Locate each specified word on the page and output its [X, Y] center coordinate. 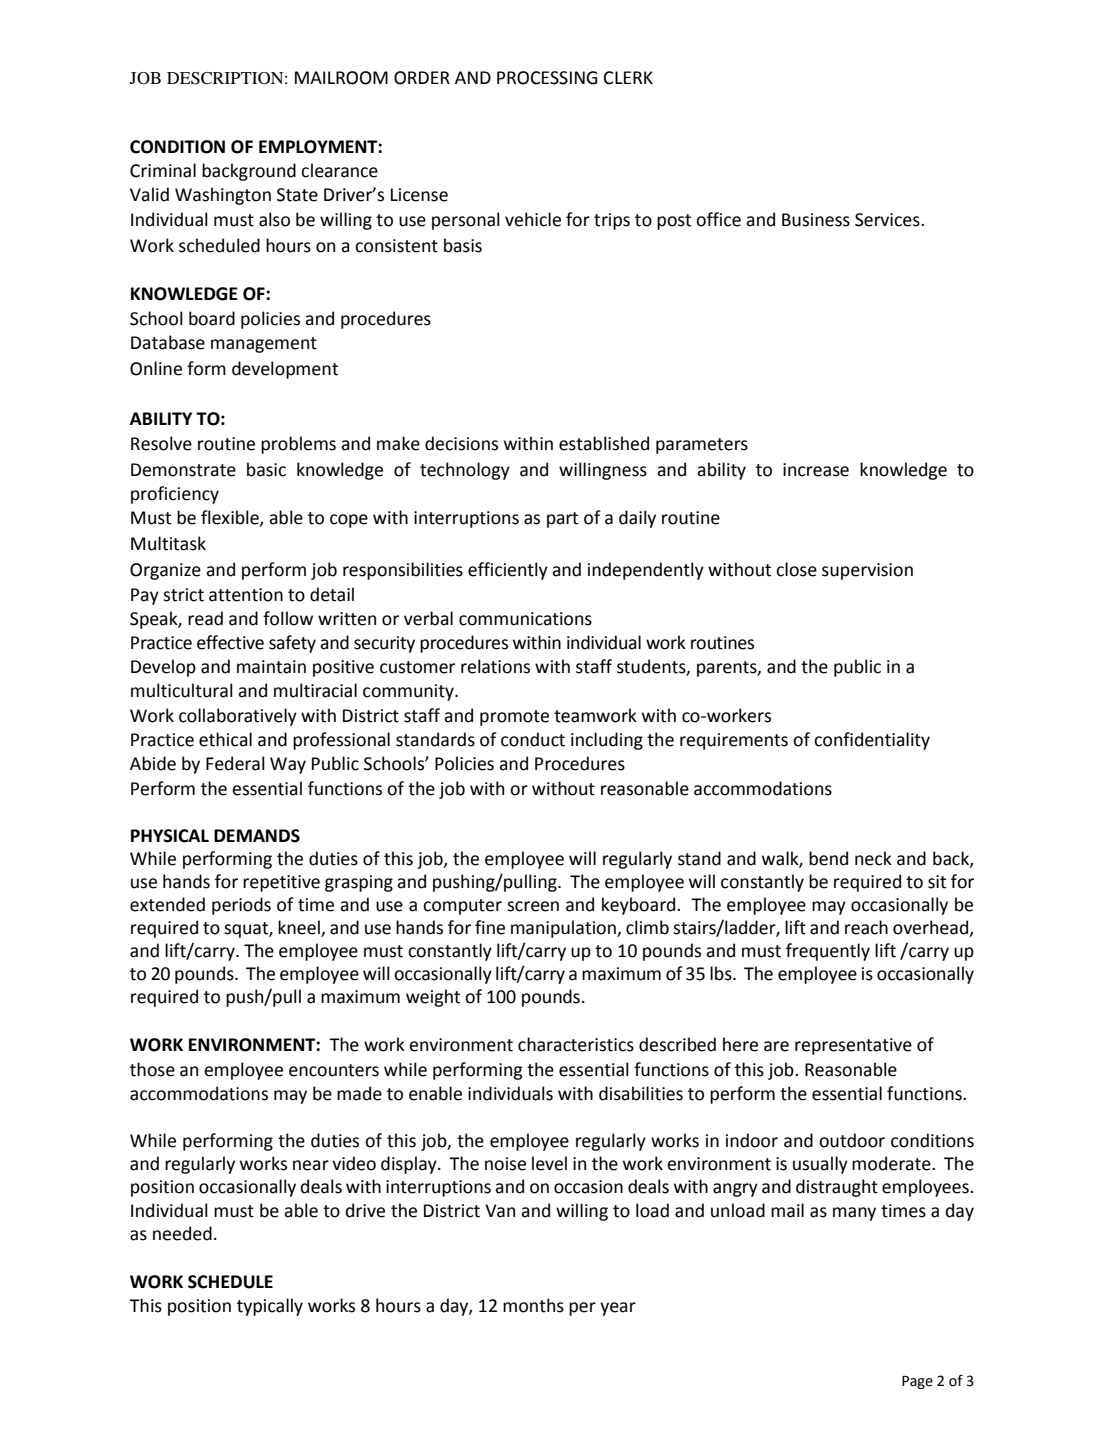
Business [816, 220]
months [533, 1305]
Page [917, 1382]
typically [270, 1307]
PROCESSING [547, 78]
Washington [223, 196]
